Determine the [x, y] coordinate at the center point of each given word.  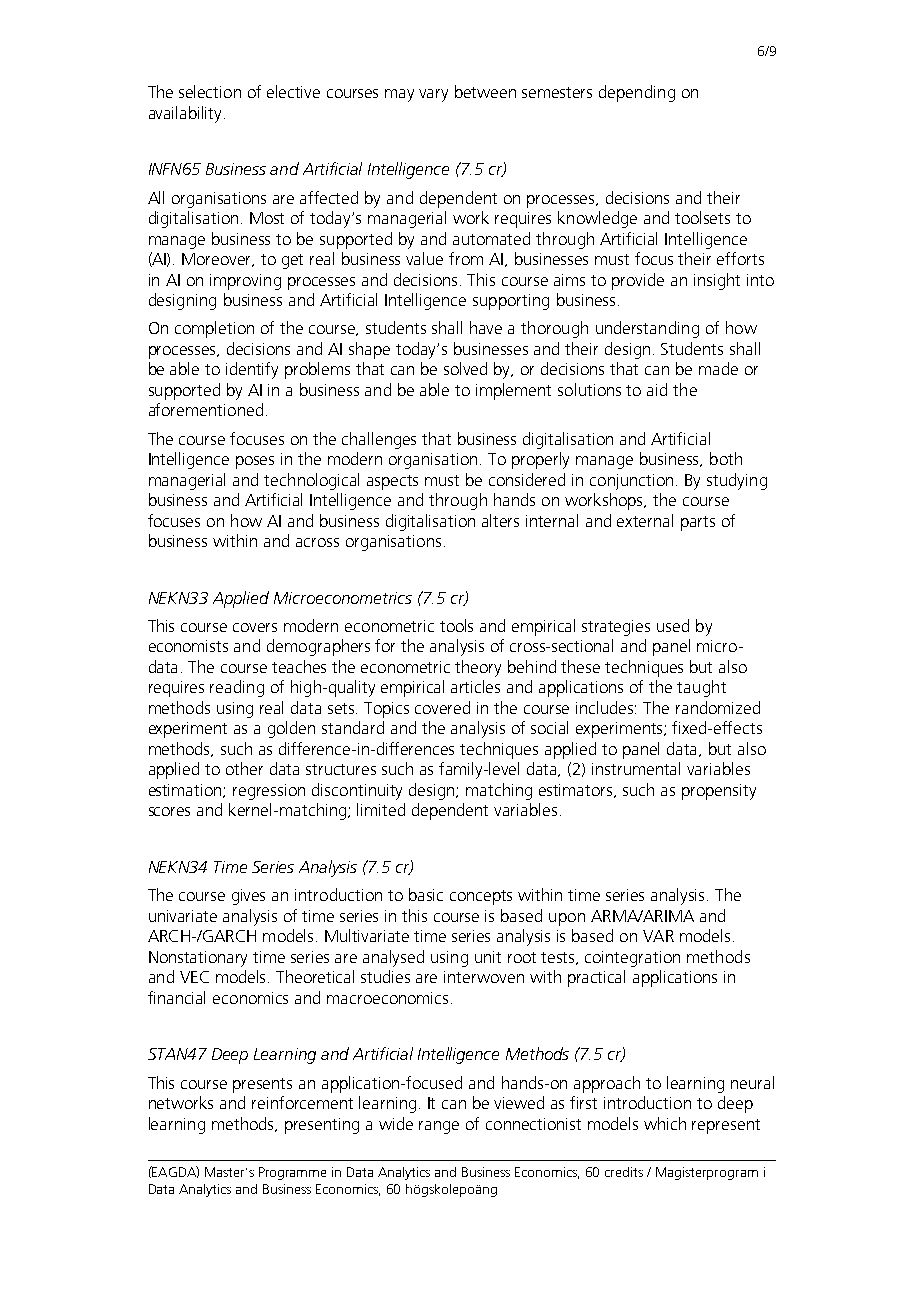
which [665, 1123]
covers [255, 627]
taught [701, 688]
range [439, 1127]
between [485, 91]
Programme [292, 1173]
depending [637, 93]
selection [210, 91]
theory [478, 668]
